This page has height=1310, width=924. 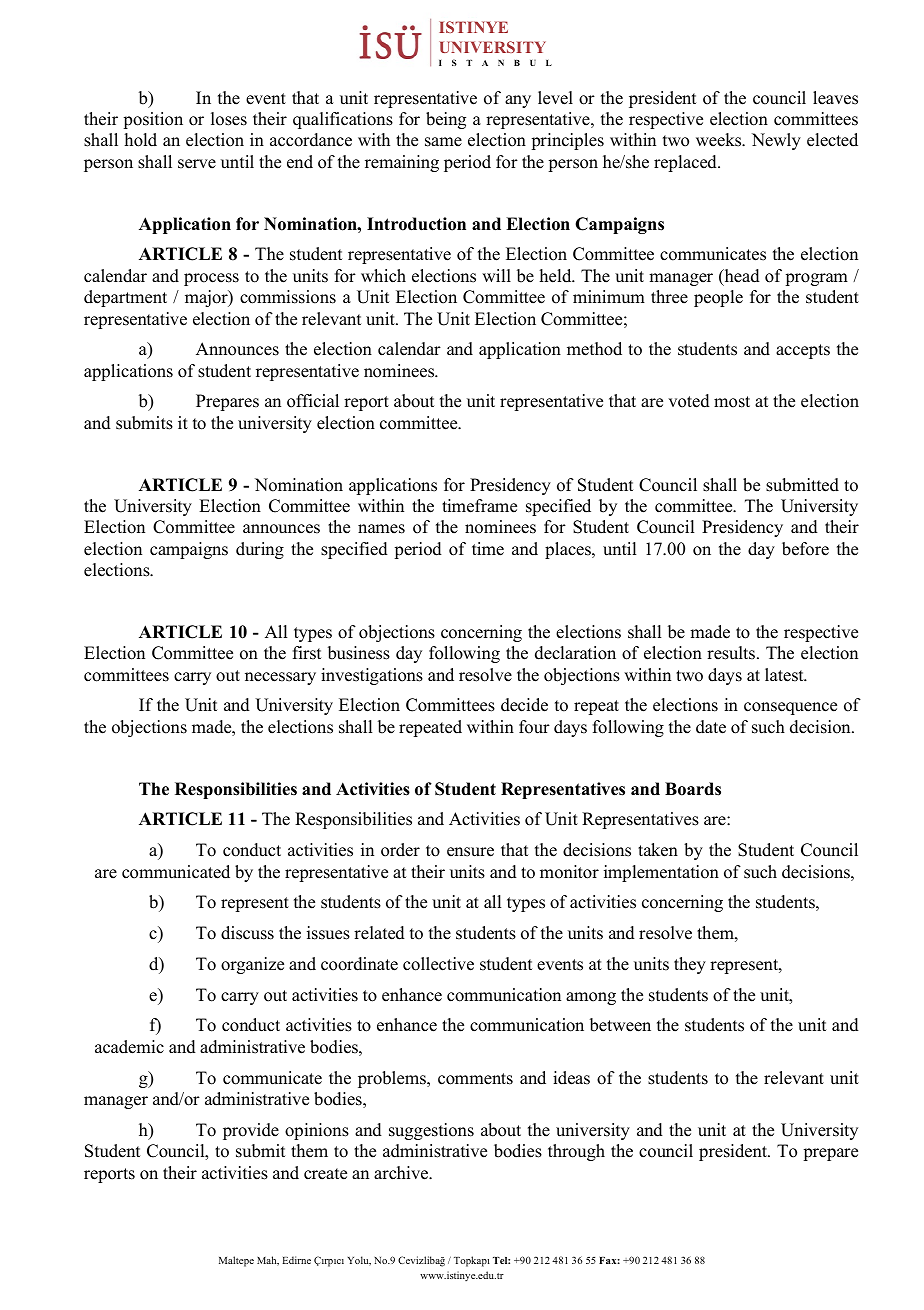 I want to click on through, so click(x=576, y=1152).
